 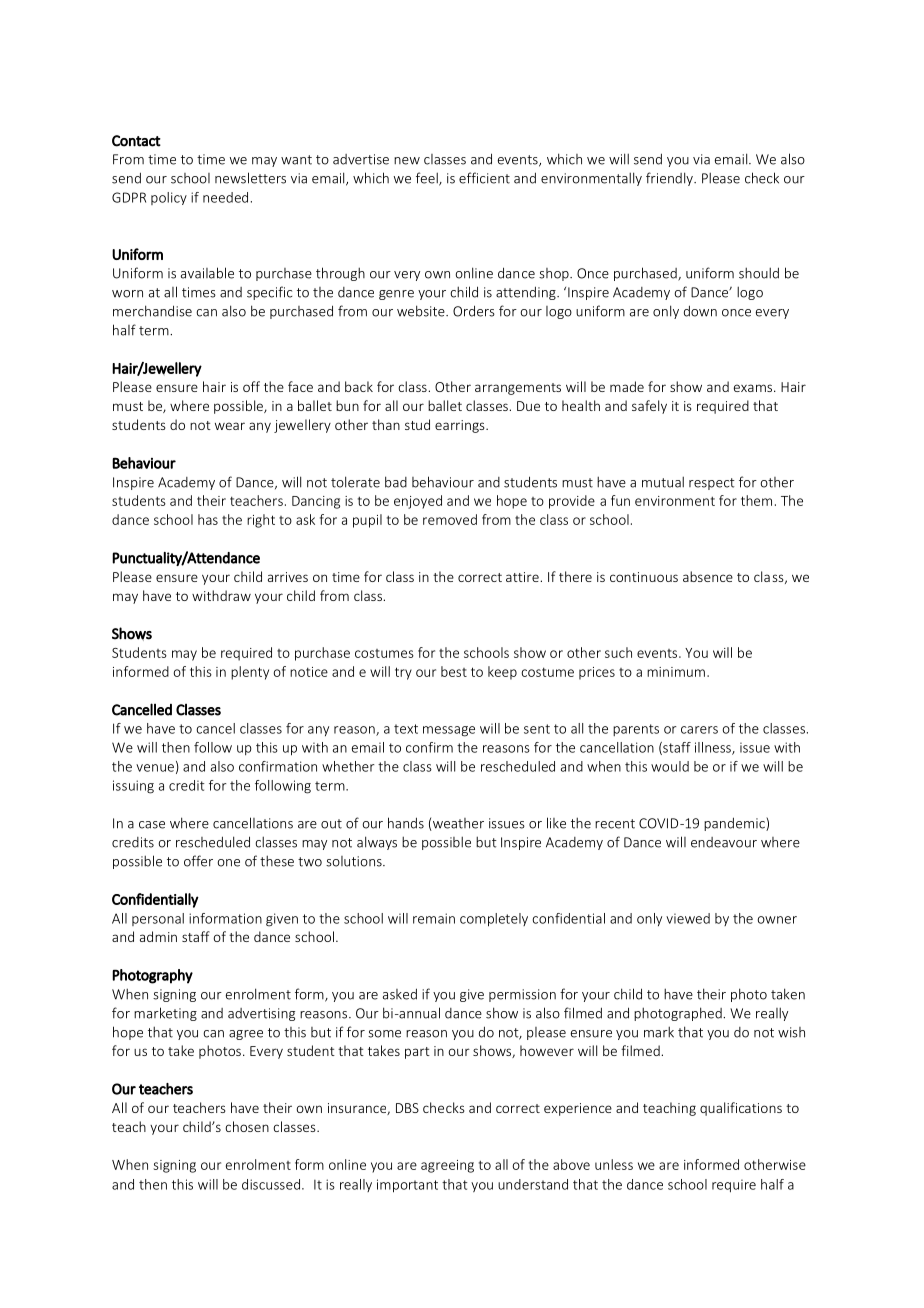 What do you see at coordinates (407, 1186) in the page?
I see `important` at bounding box center [407, 1186].
